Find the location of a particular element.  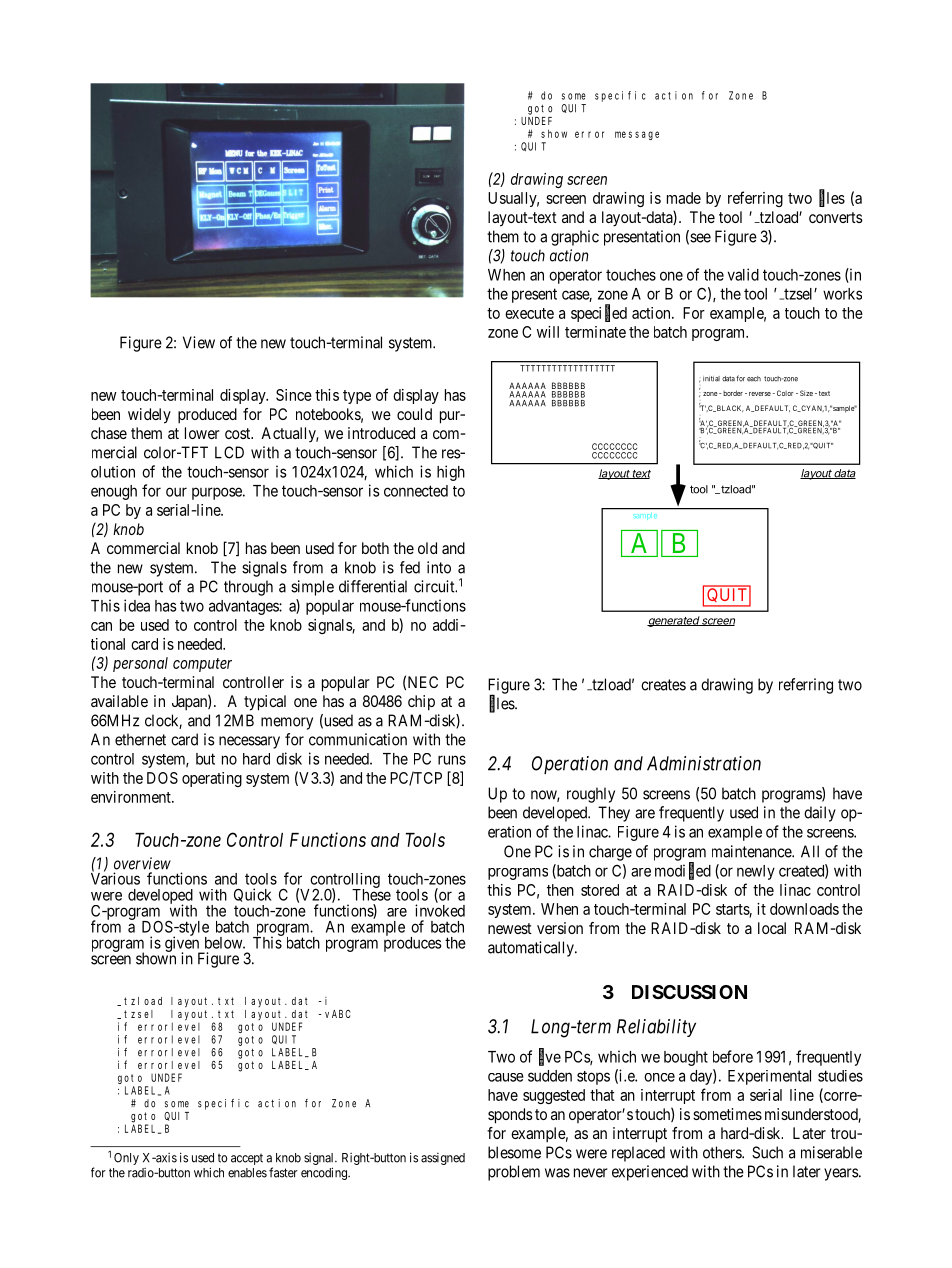

computer is located at coordinates (202, 665).
